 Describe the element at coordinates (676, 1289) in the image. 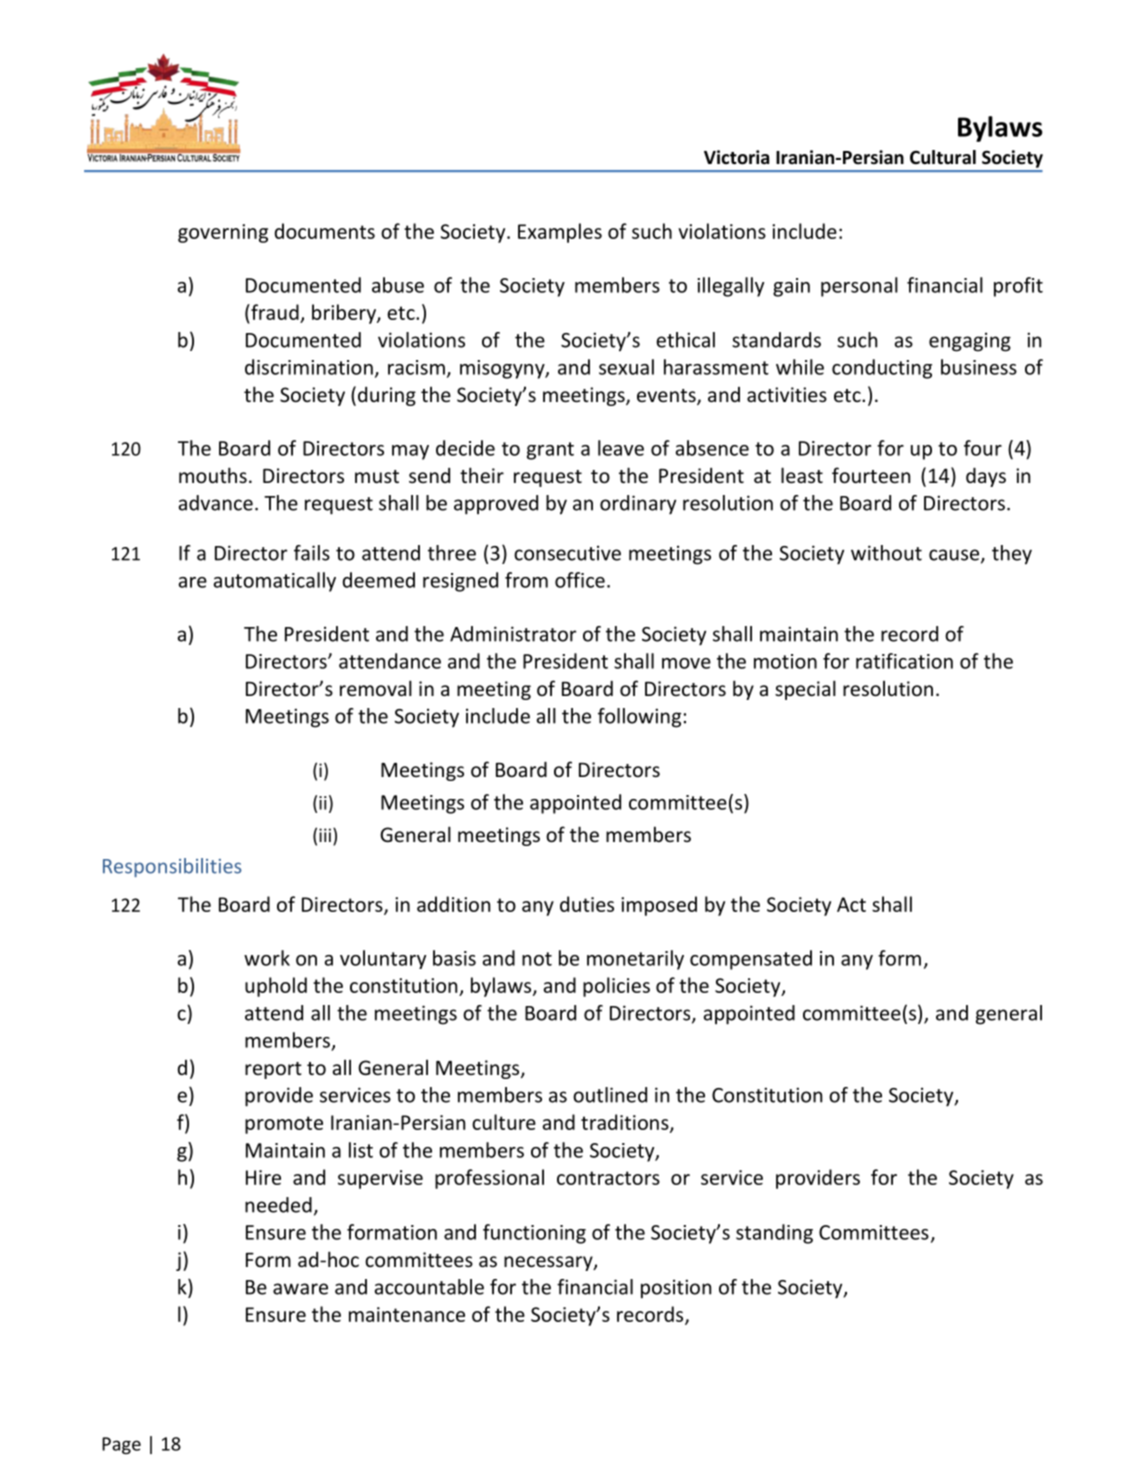

I see `position` at that location.
